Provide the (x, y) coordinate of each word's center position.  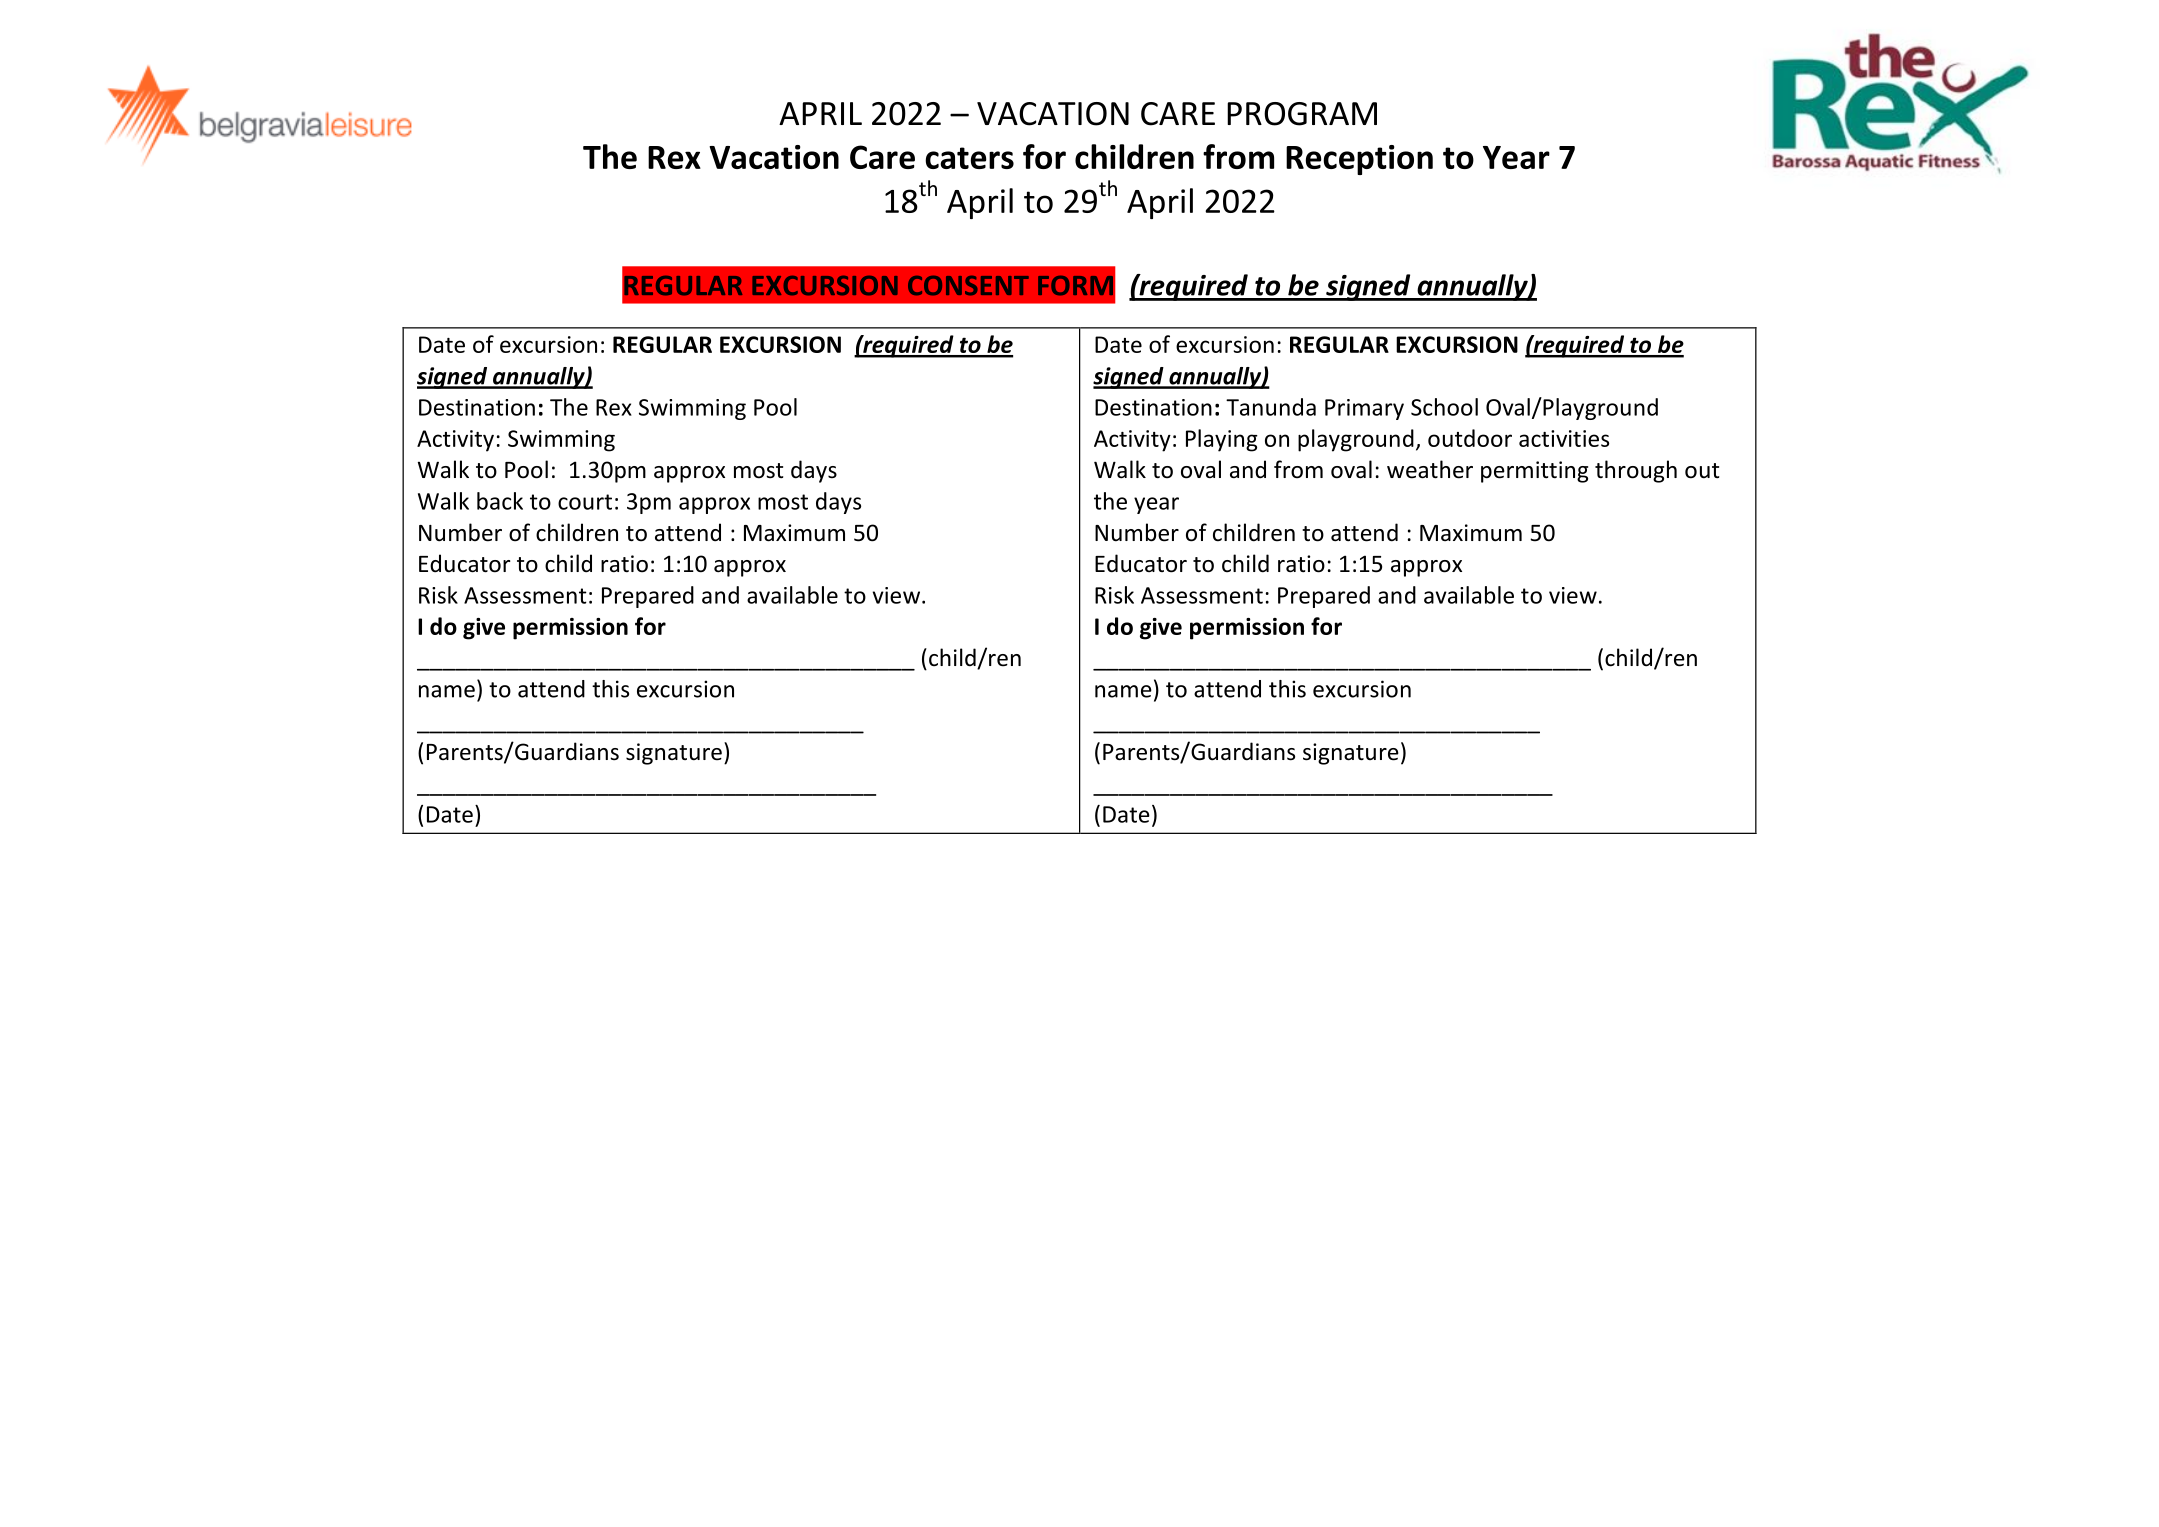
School (1444, 407)
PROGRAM (1302, 114)
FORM (1075, 286)
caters (969, 158)
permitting (1534, 472)
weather (1430, 469)
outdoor (1470, 438)
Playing (1222, 440)
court (585, 502)
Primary (1364, 409)
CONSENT (968, 286)
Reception (1359, 160)
